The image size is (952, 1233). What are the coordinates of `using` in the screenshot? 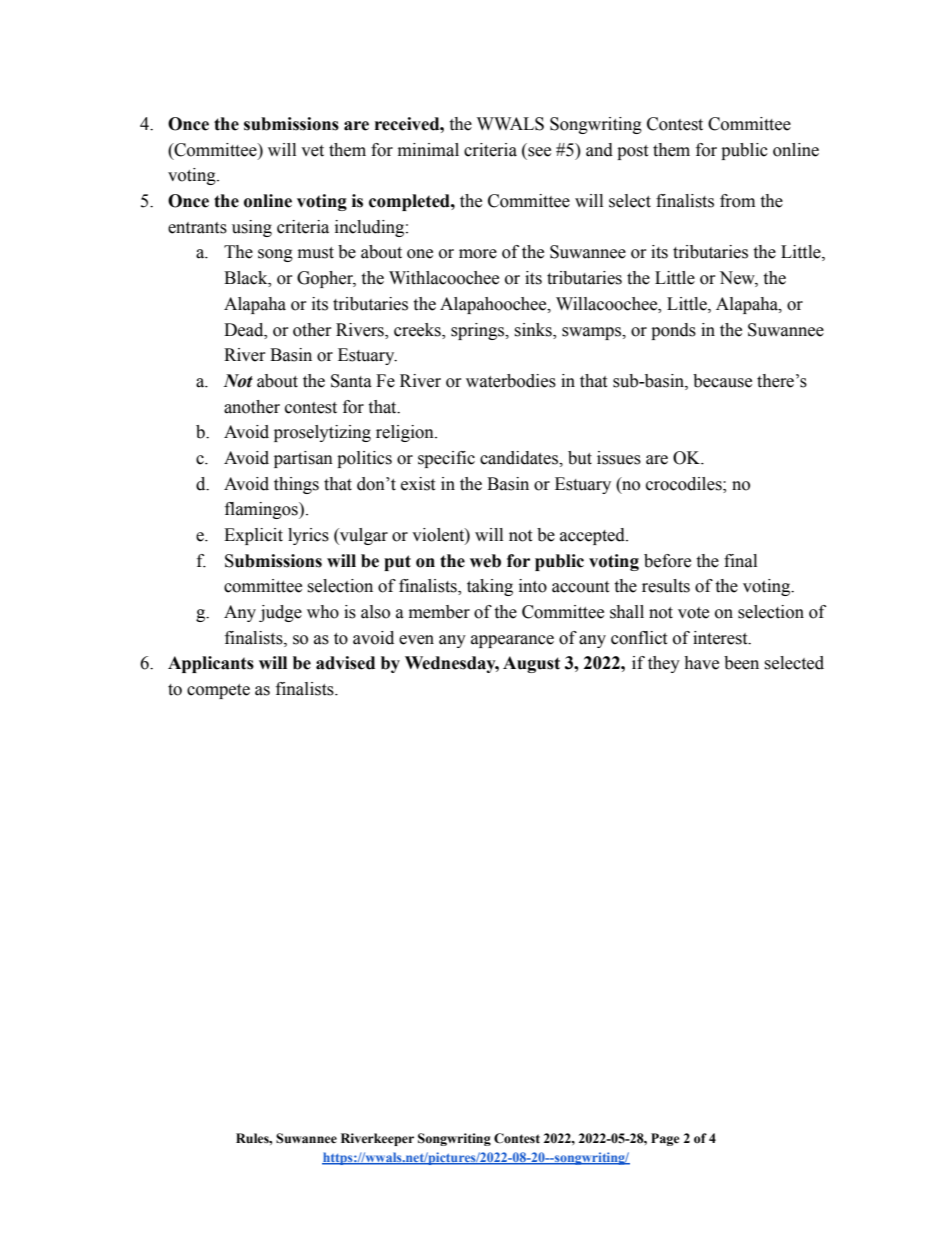 It's located at (252, 228).
